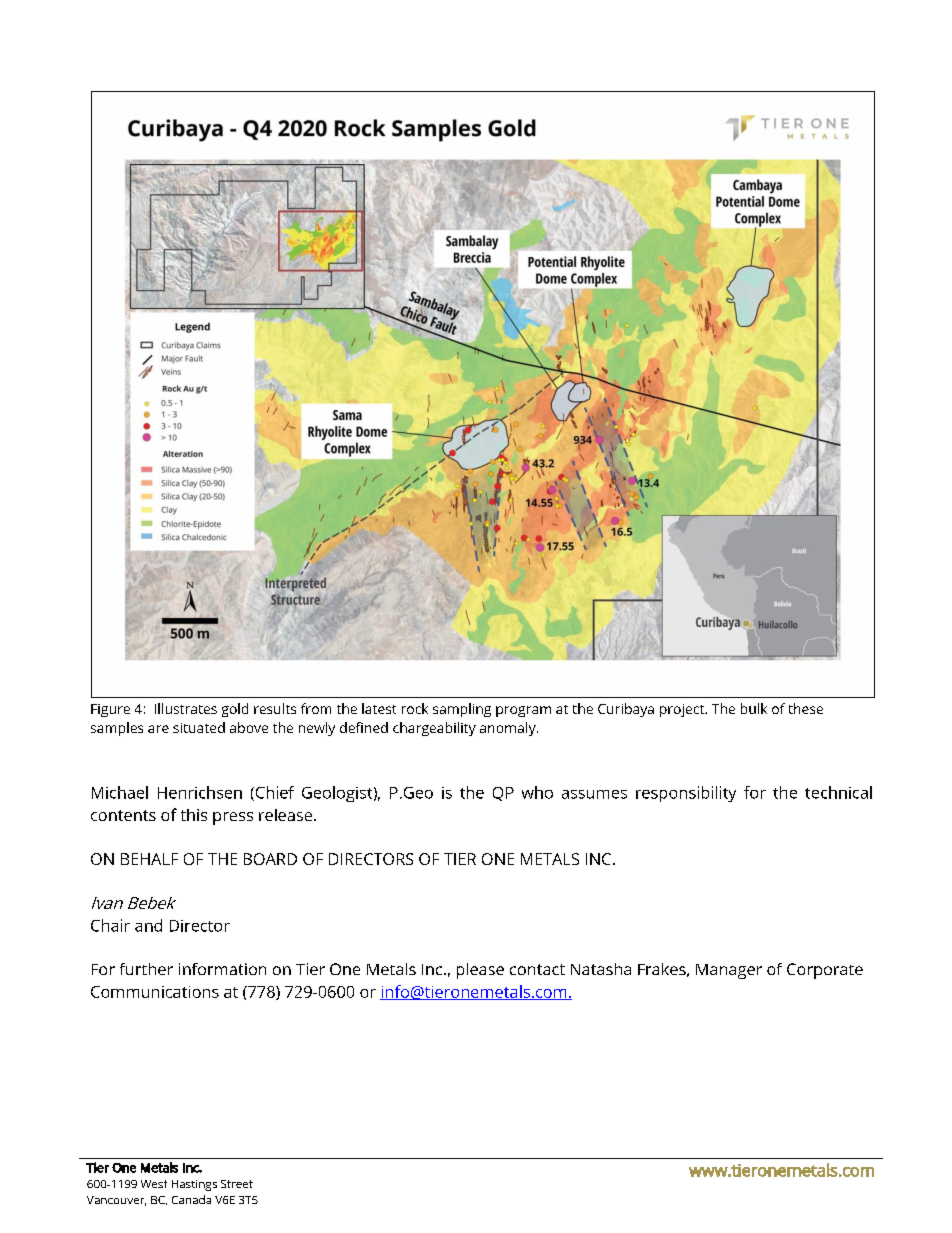 The image size is (952, 1233). What do you see at coordinates (686, 794) in the screenshot?
I see `responsibility` at bounding box center [686, 794].
